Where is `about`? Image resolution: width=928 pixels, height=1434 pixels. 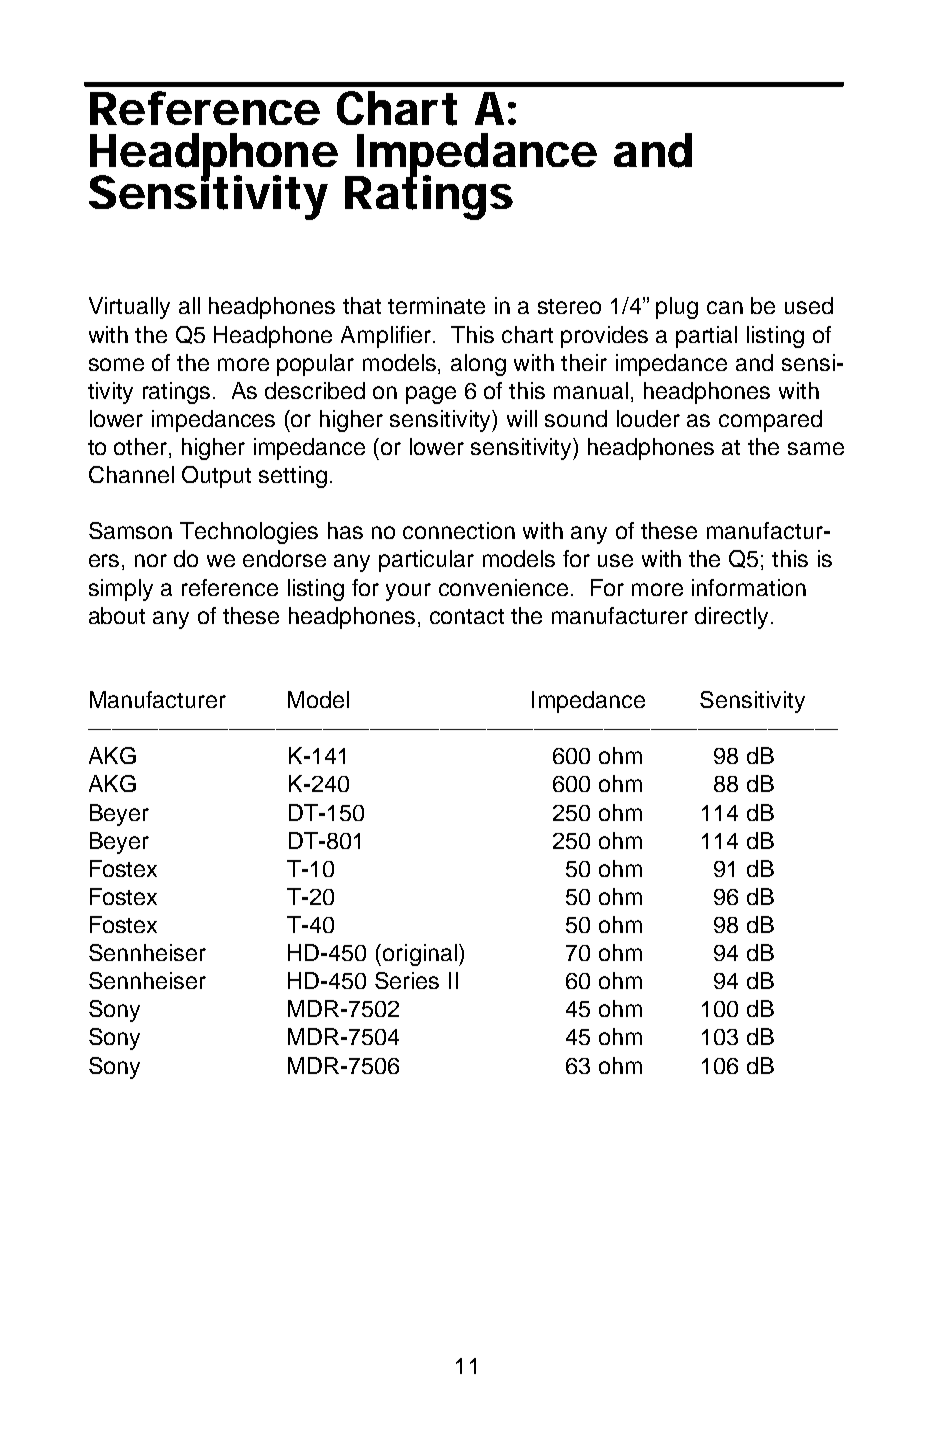
about is located at coordinates (117, 615).
